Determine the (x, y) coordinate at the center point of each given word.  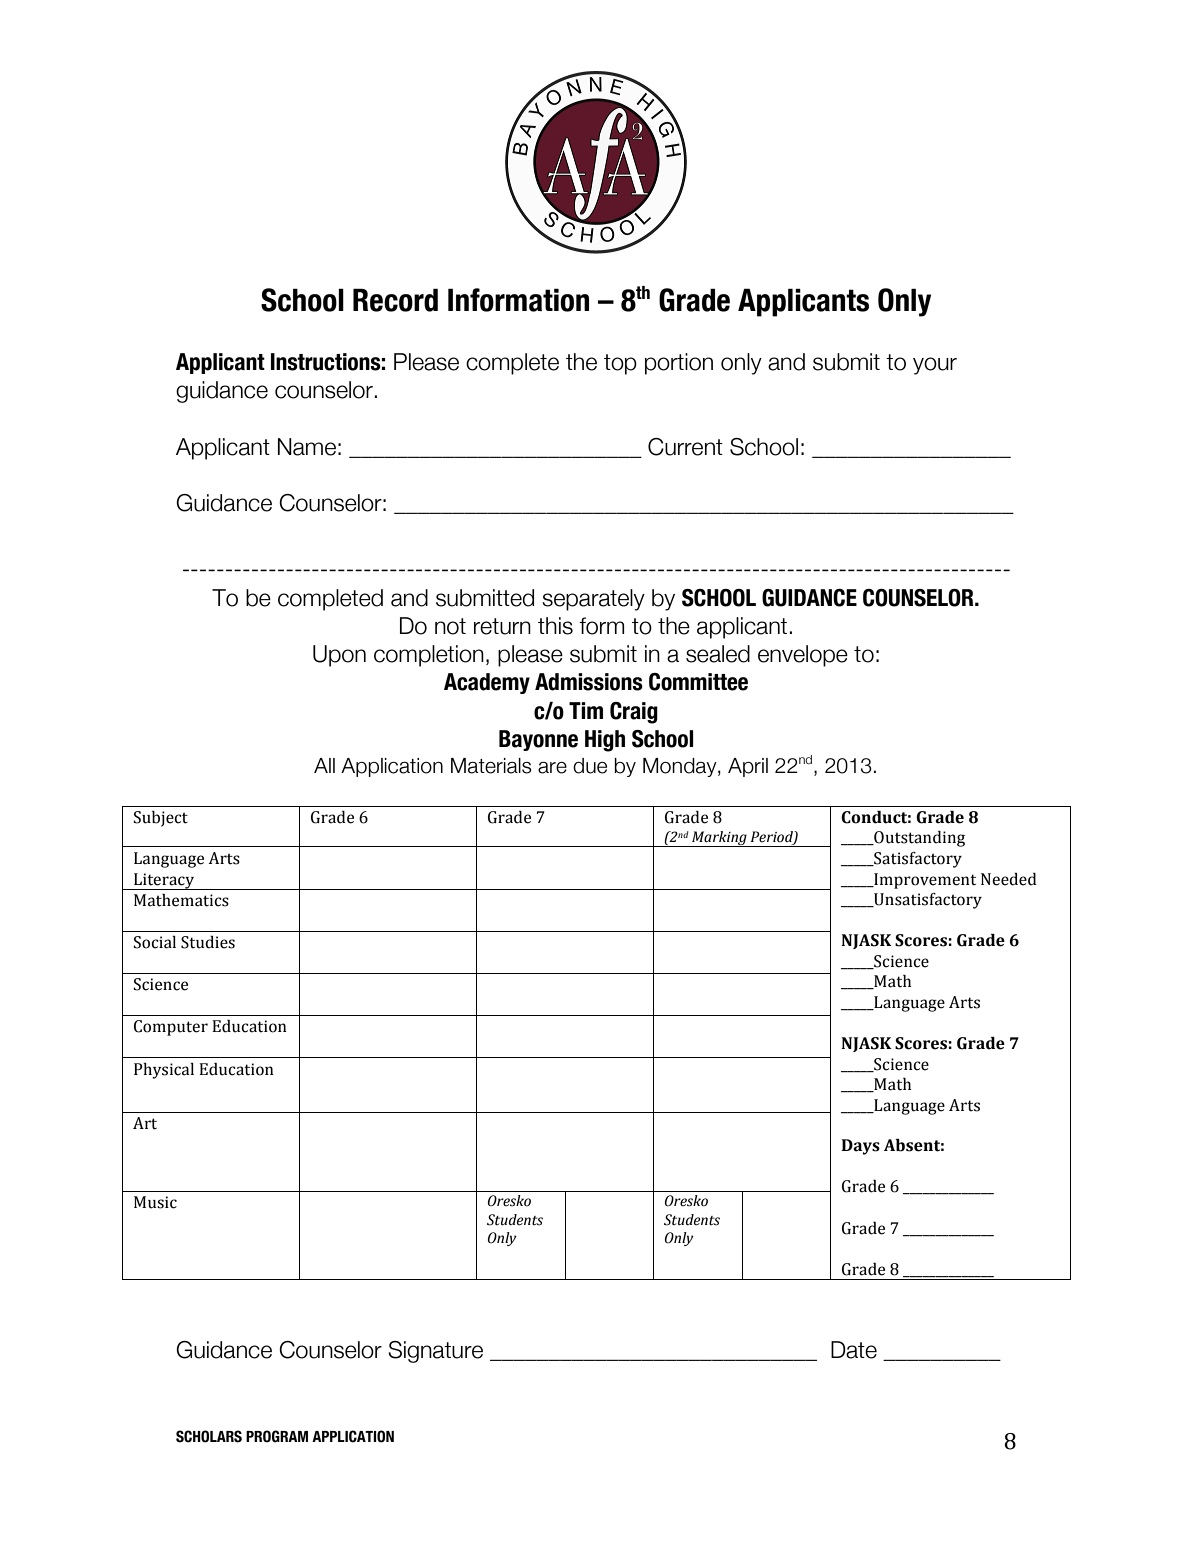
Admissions (589, 682)
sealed (718, 654)
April (748, 767)
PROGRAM (277, 1436)
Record (395, 300)
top (620, 364)
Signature (435, 1352)
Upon (339, 656)
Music (155, 1202)
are (552, 768)
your (935, 366)
